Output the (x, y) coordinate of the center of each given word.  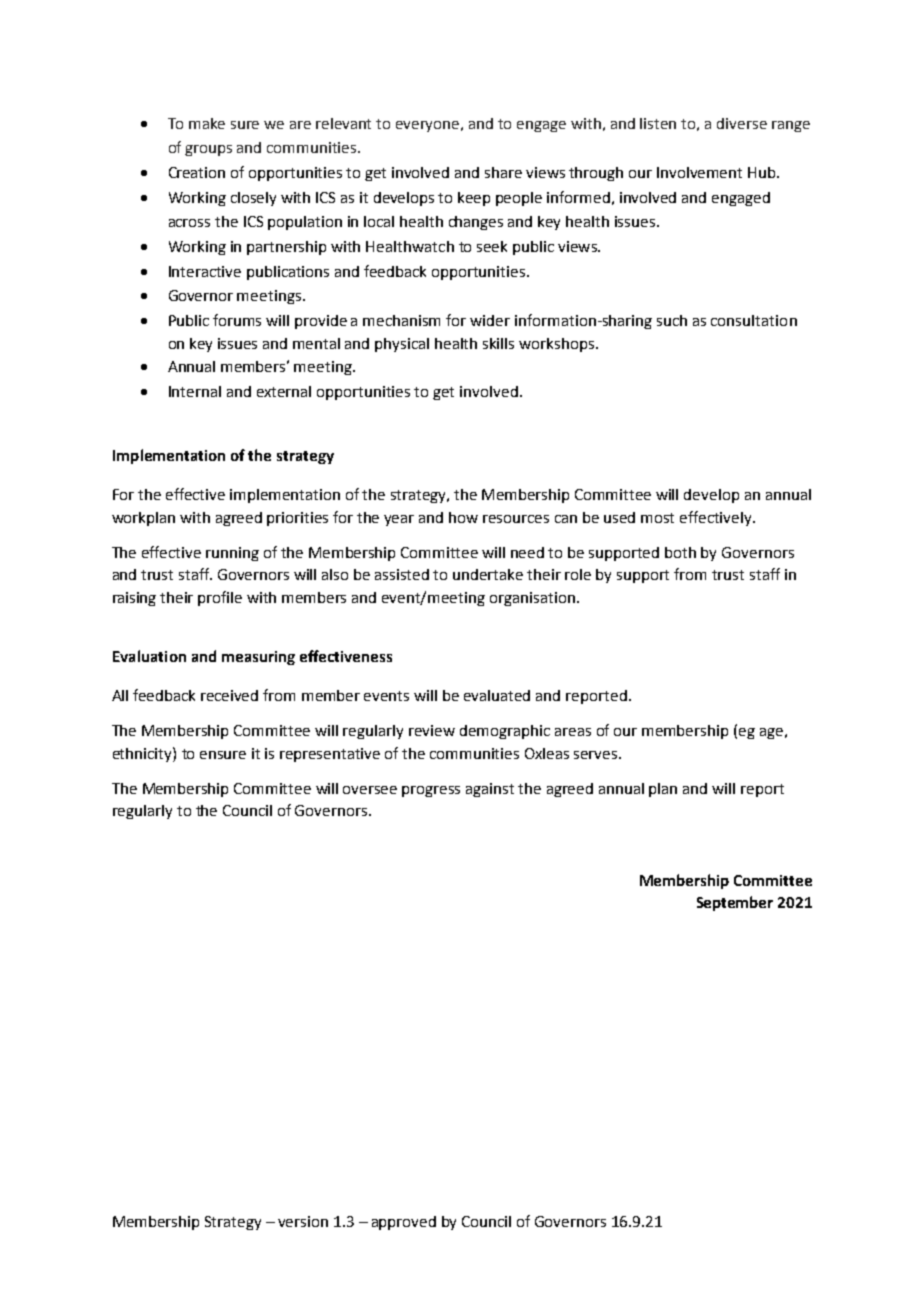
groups (208, 150)
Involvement (699, 172)
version (303, 1221)
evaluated (497, 695)
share (503, 172)
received (229, 695)
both (680, 552)
